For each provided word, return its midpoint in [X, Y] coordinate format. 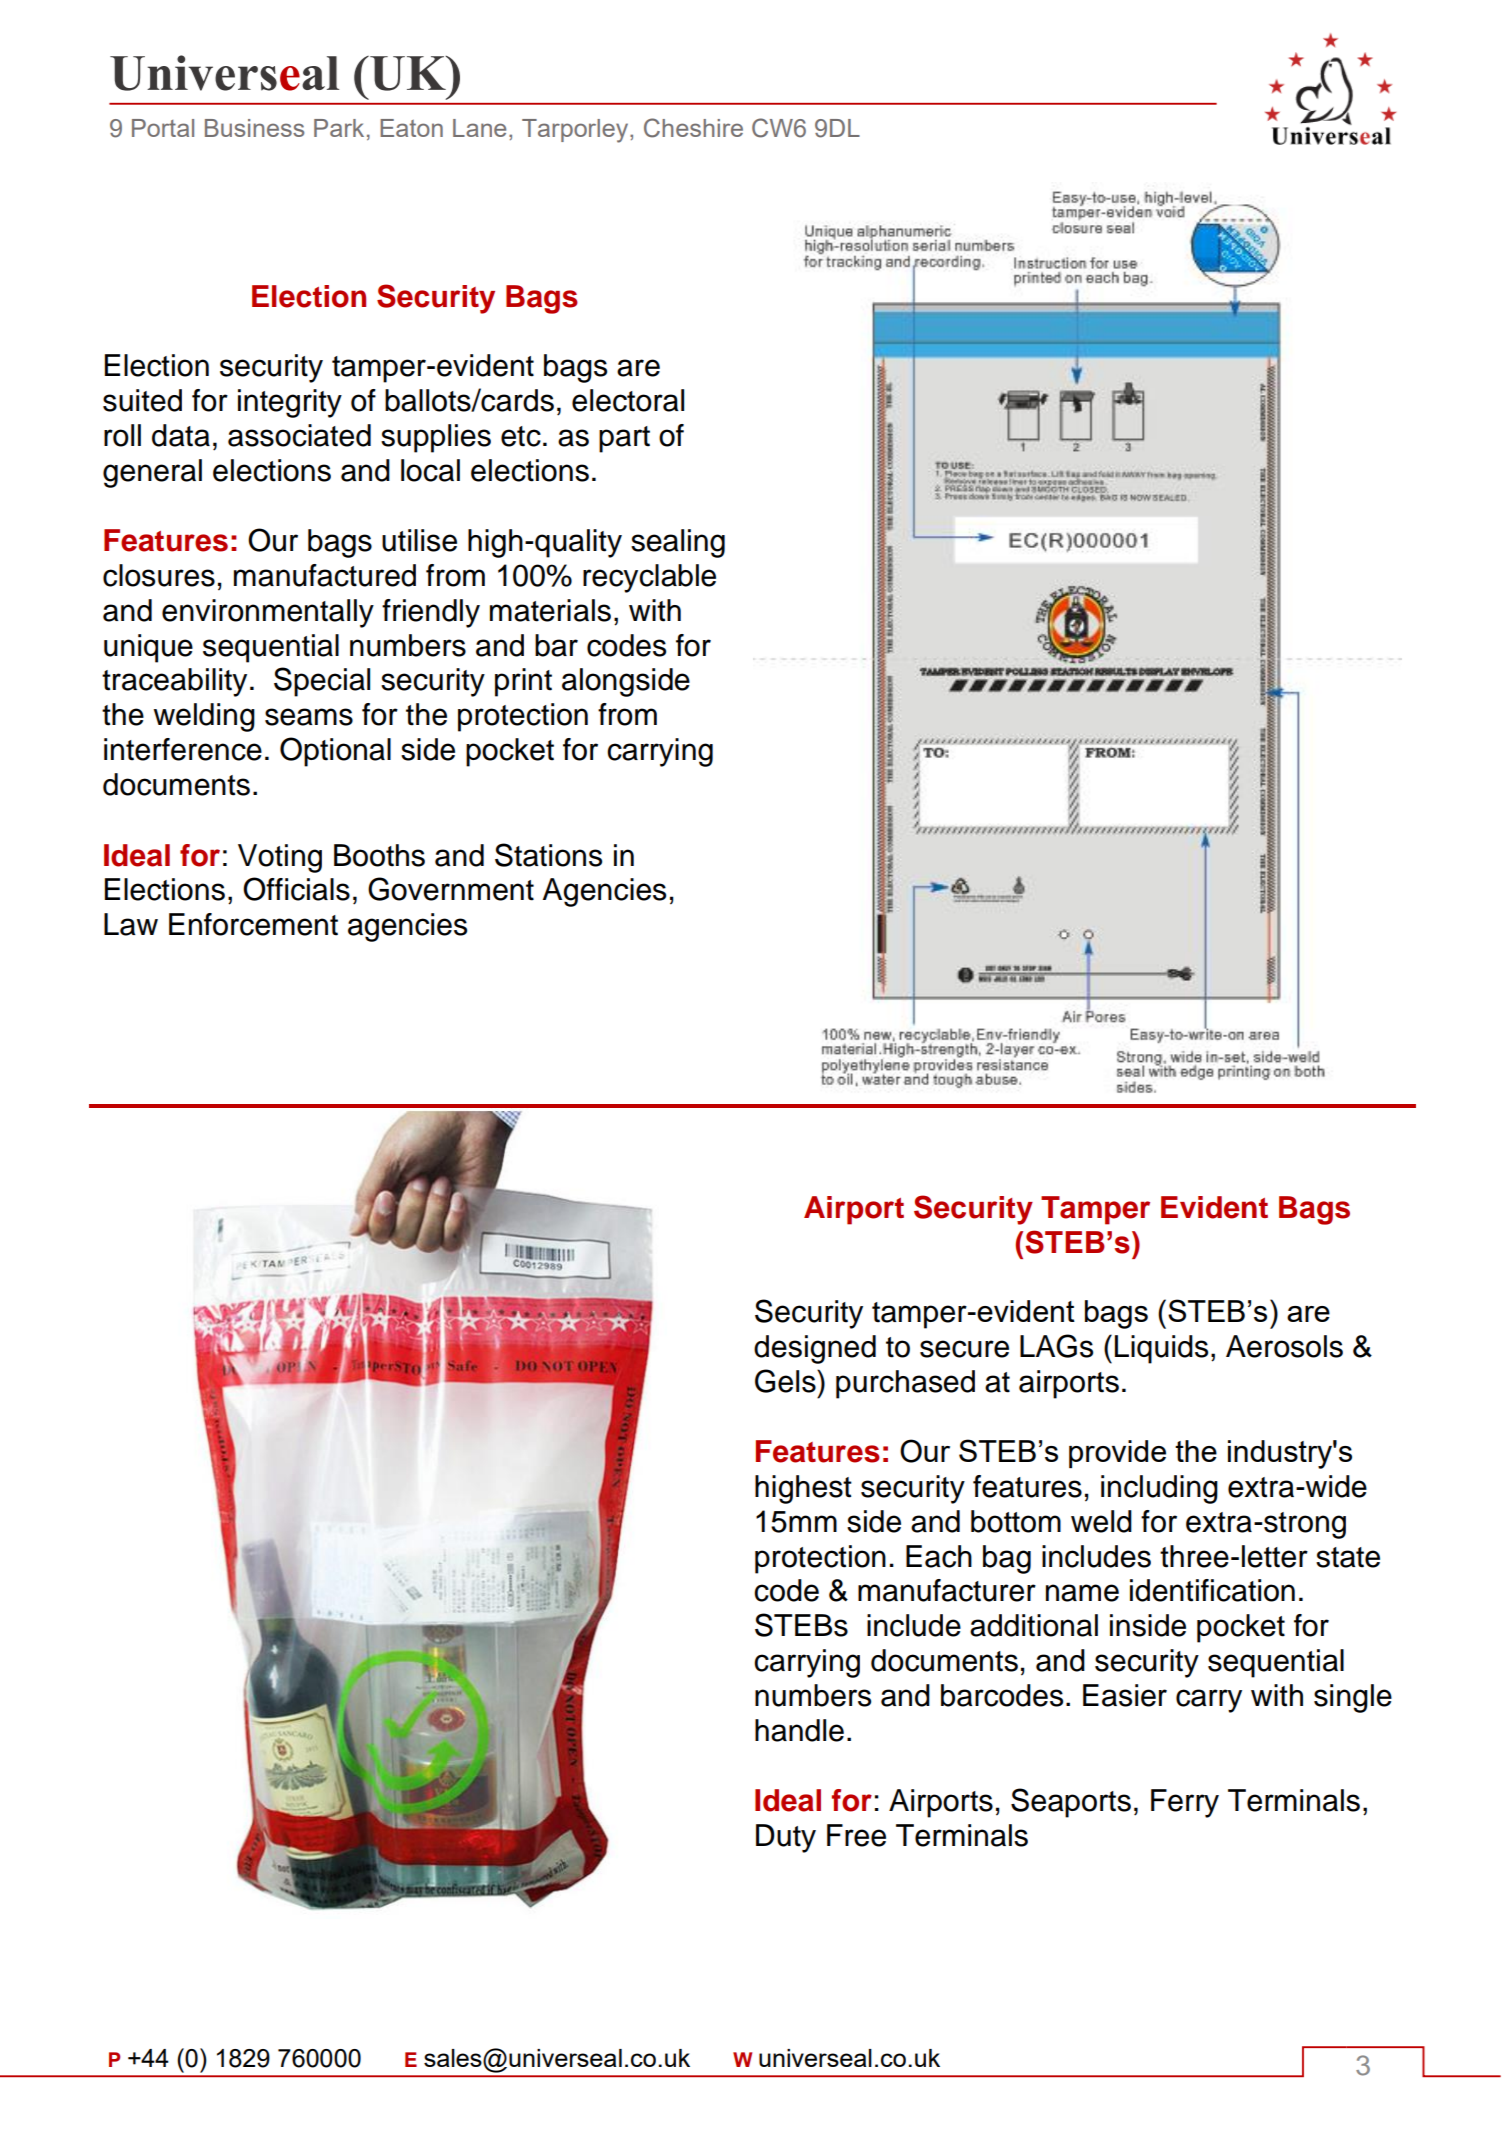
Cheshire [693, 128]
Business [254, 128]
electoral [628, 400]
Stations [548, 855]
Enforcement [253, 924]
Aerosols [1284, 1346]
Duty [786, 1838]
